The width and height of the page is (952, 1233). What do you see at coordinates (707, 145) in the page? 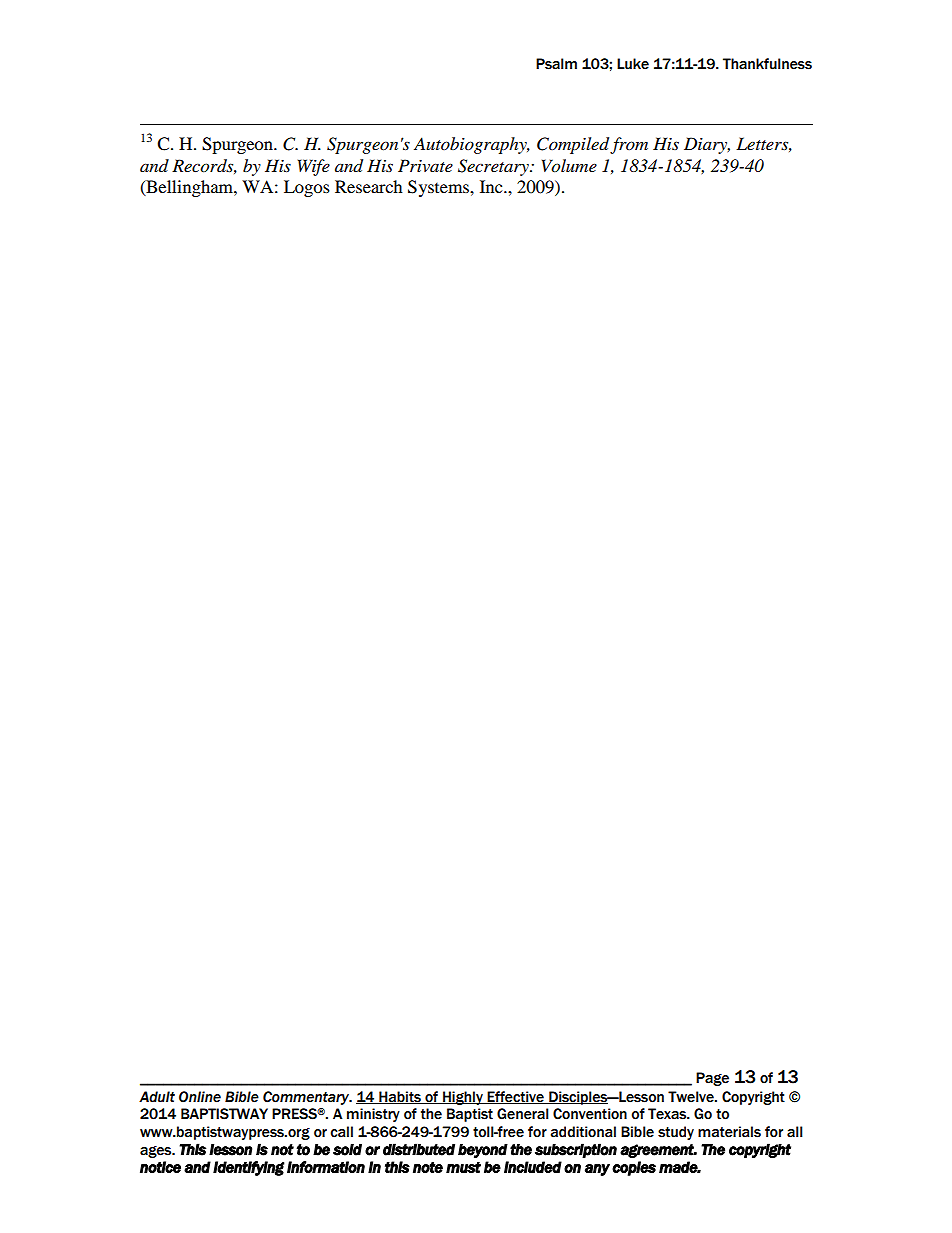
I see `Diary` at bounding box center [707, 145].
